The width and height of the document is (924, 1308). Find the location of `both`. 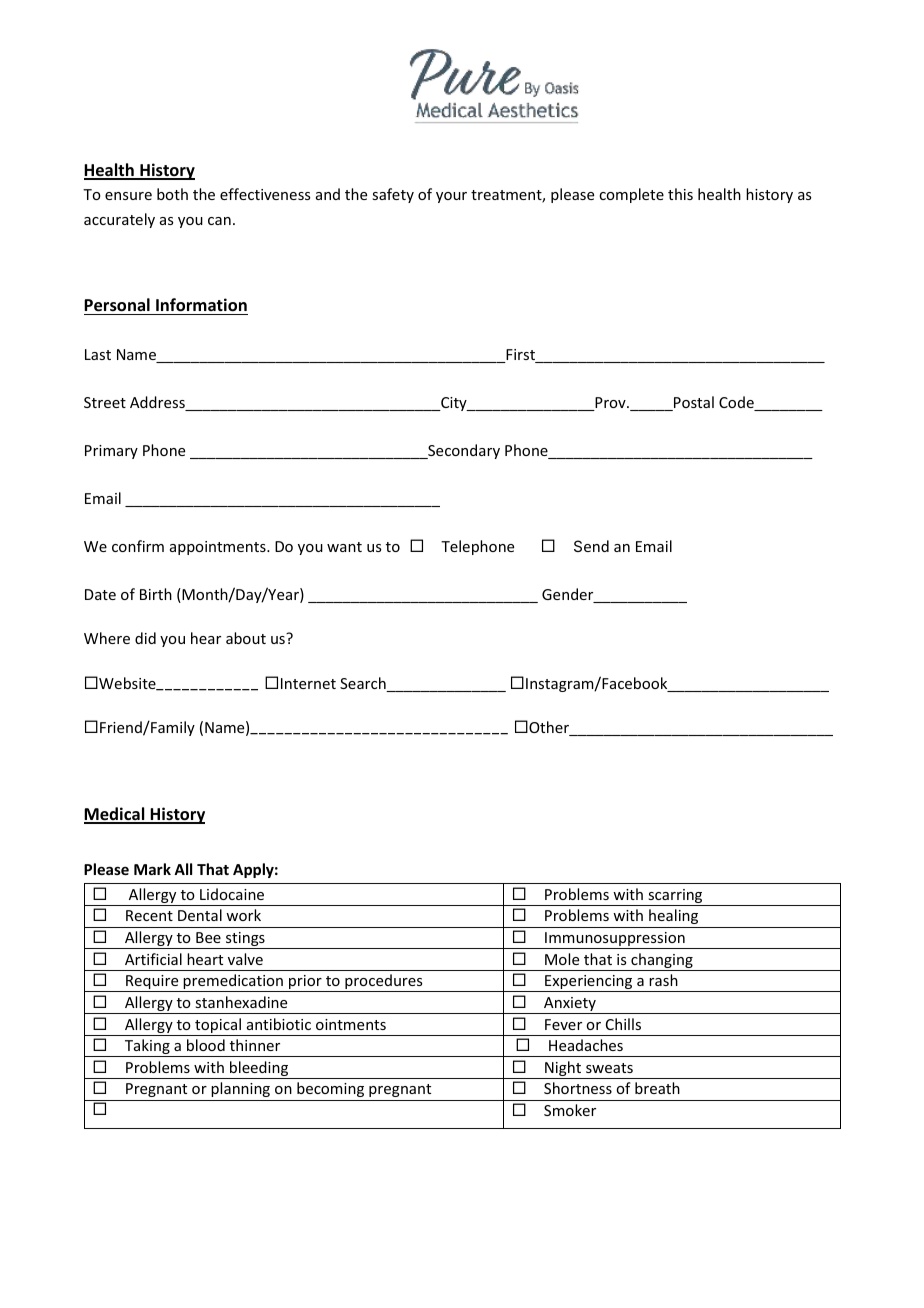

both is located at coordinates (172, 194).
